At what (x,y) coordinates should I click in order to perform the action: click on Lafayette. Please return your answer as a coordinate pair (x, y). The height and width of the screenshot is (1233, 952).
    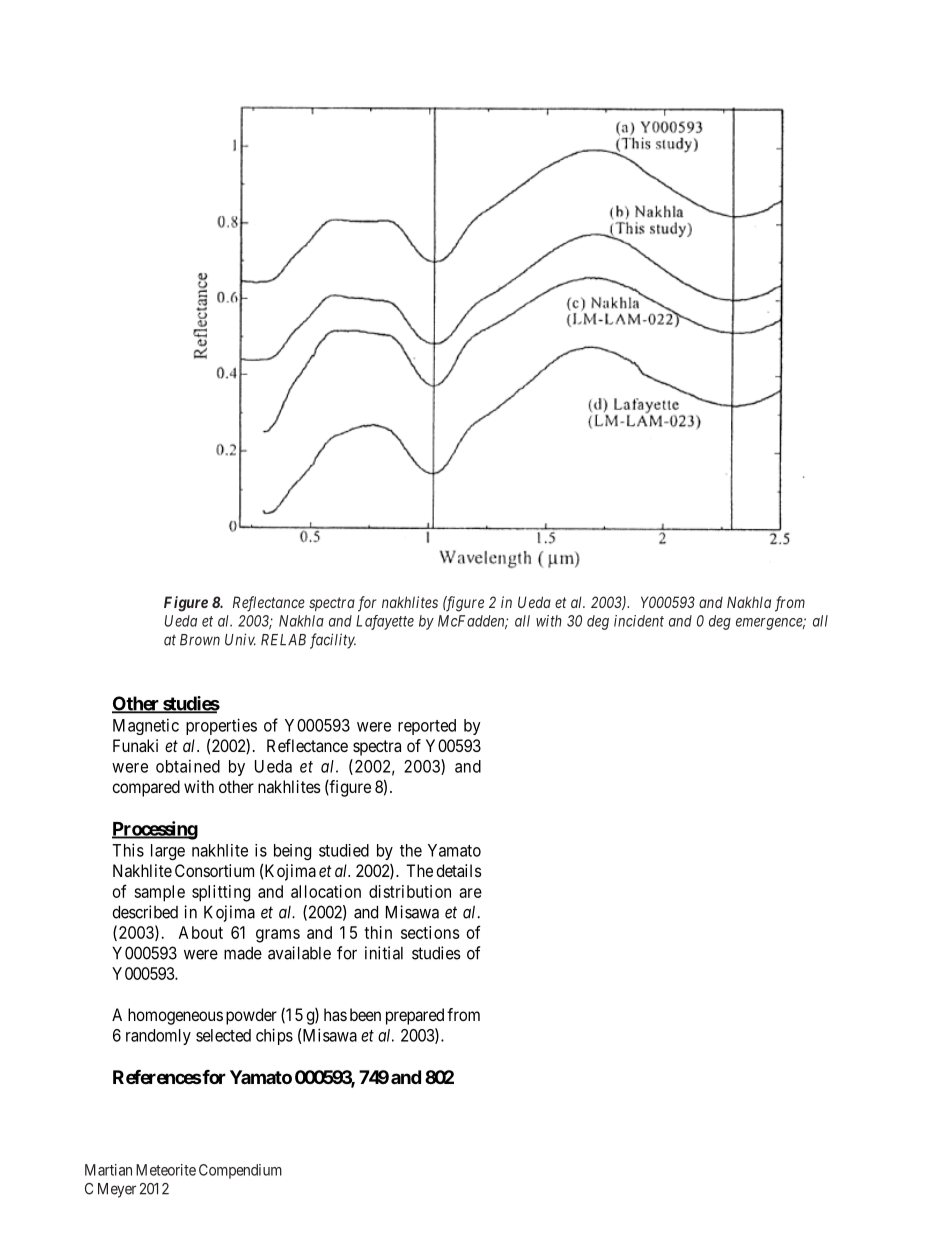
    Looking at the image, I should click on (385, 622).
